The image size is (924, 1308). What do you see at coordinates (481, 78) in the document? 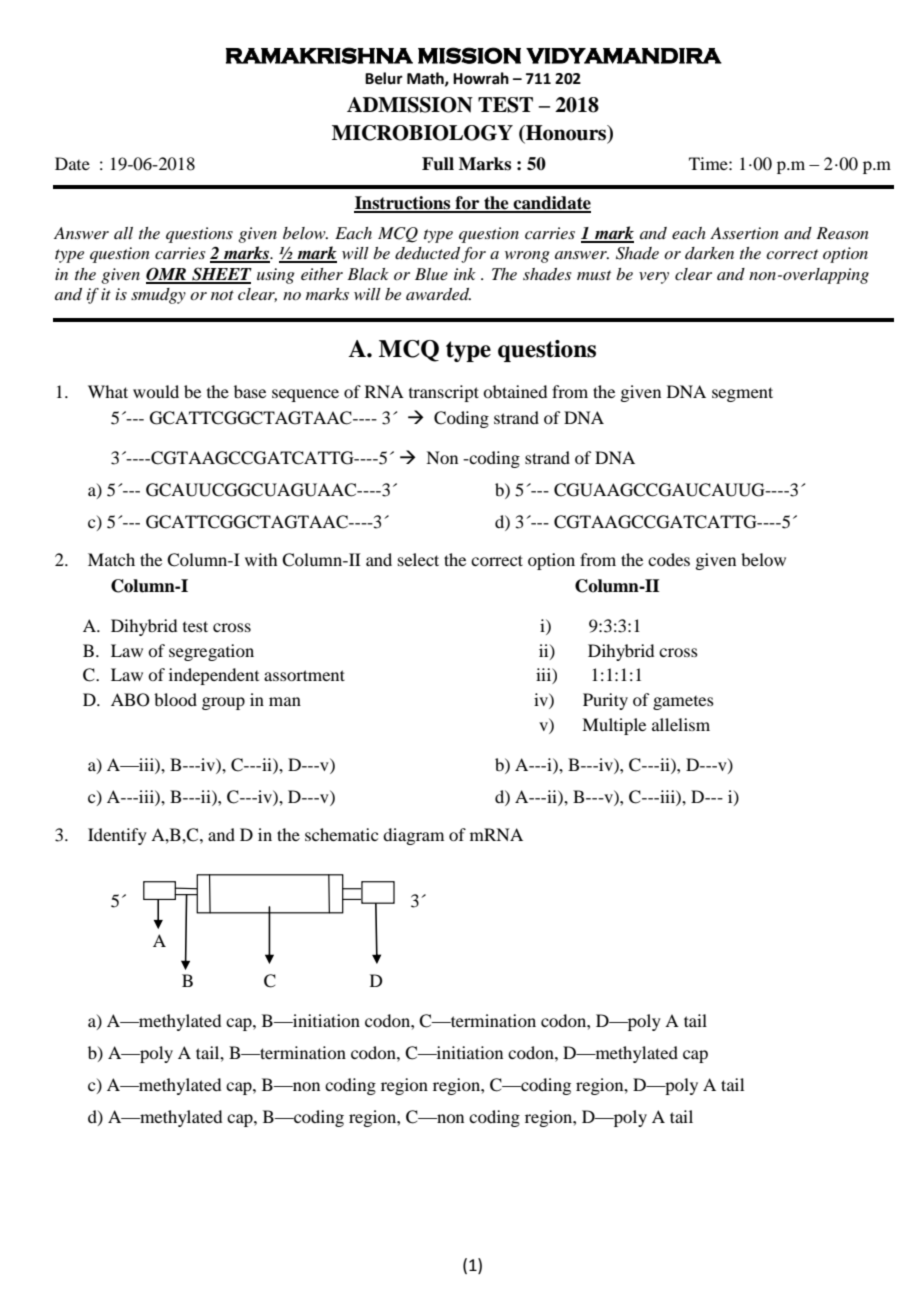
I see `Howrah` at bounding box center [481, 78].
